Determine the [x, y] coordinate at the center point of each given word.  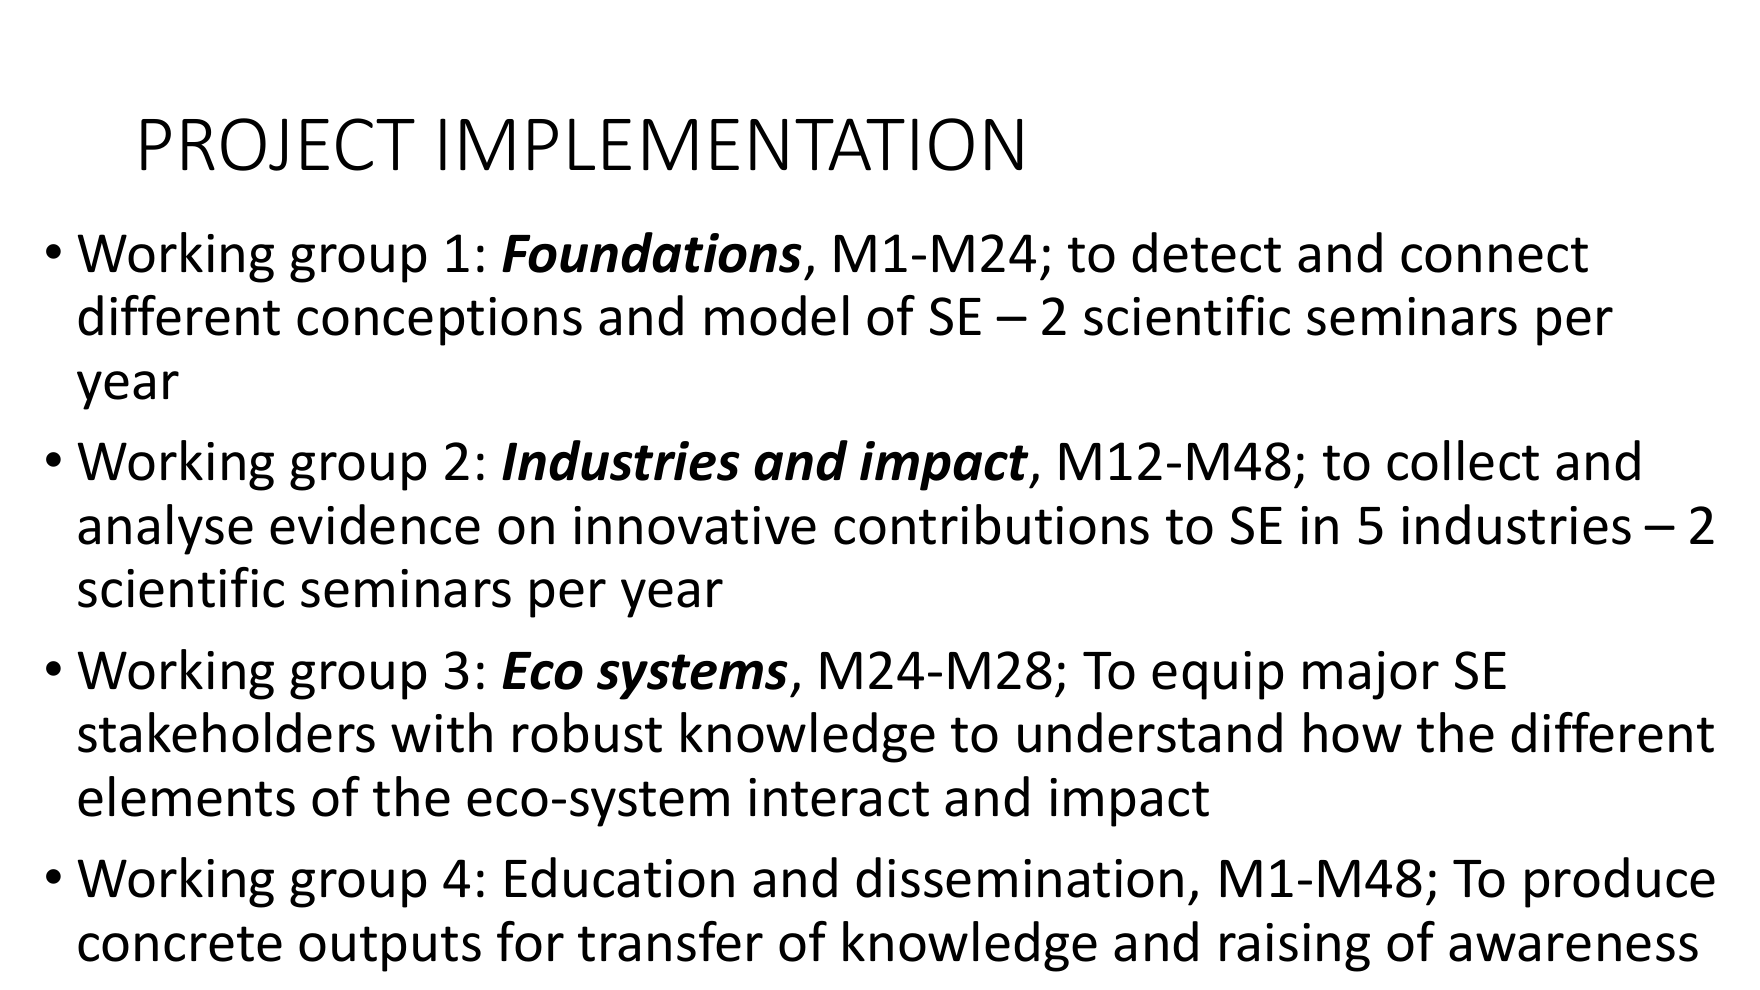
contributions [991, 524]
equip [1217, 675]
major [1371, 675]
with [441, 732]
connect [1494, 255]
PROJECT [278, 144]
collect [1463, 460]
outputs [390, 949]
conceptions [439, 321]
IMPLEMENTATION [731, 144]
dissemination [1019, 877]
